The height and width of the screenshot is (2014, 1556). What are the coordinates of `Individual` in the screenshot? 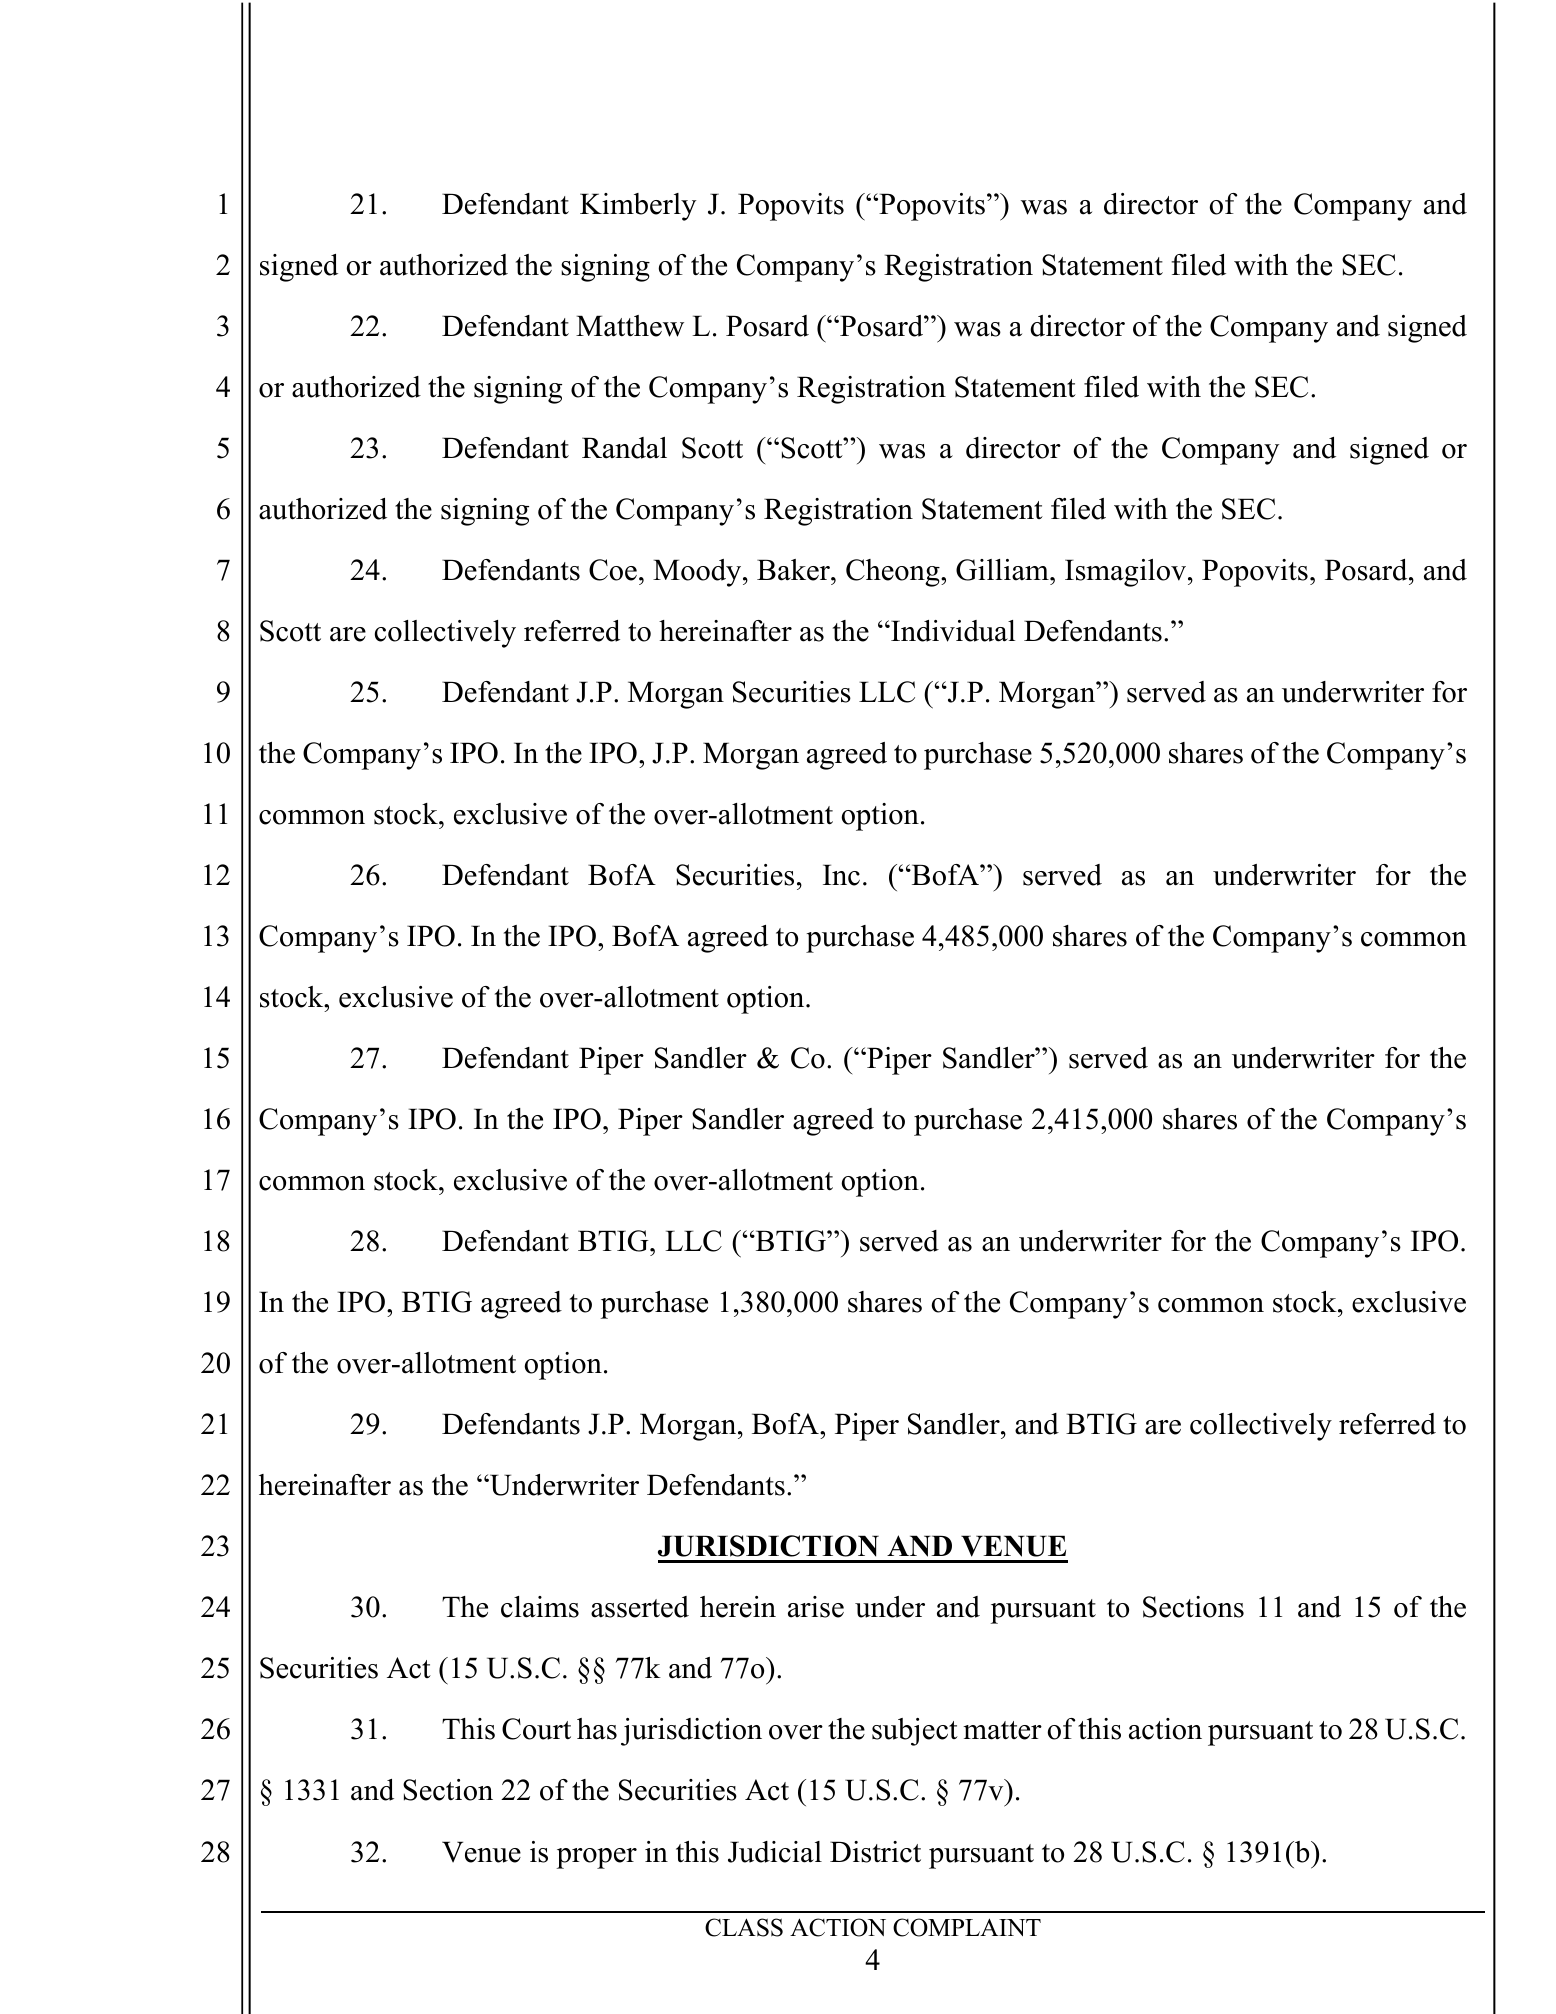 It's located at (952, 631).
